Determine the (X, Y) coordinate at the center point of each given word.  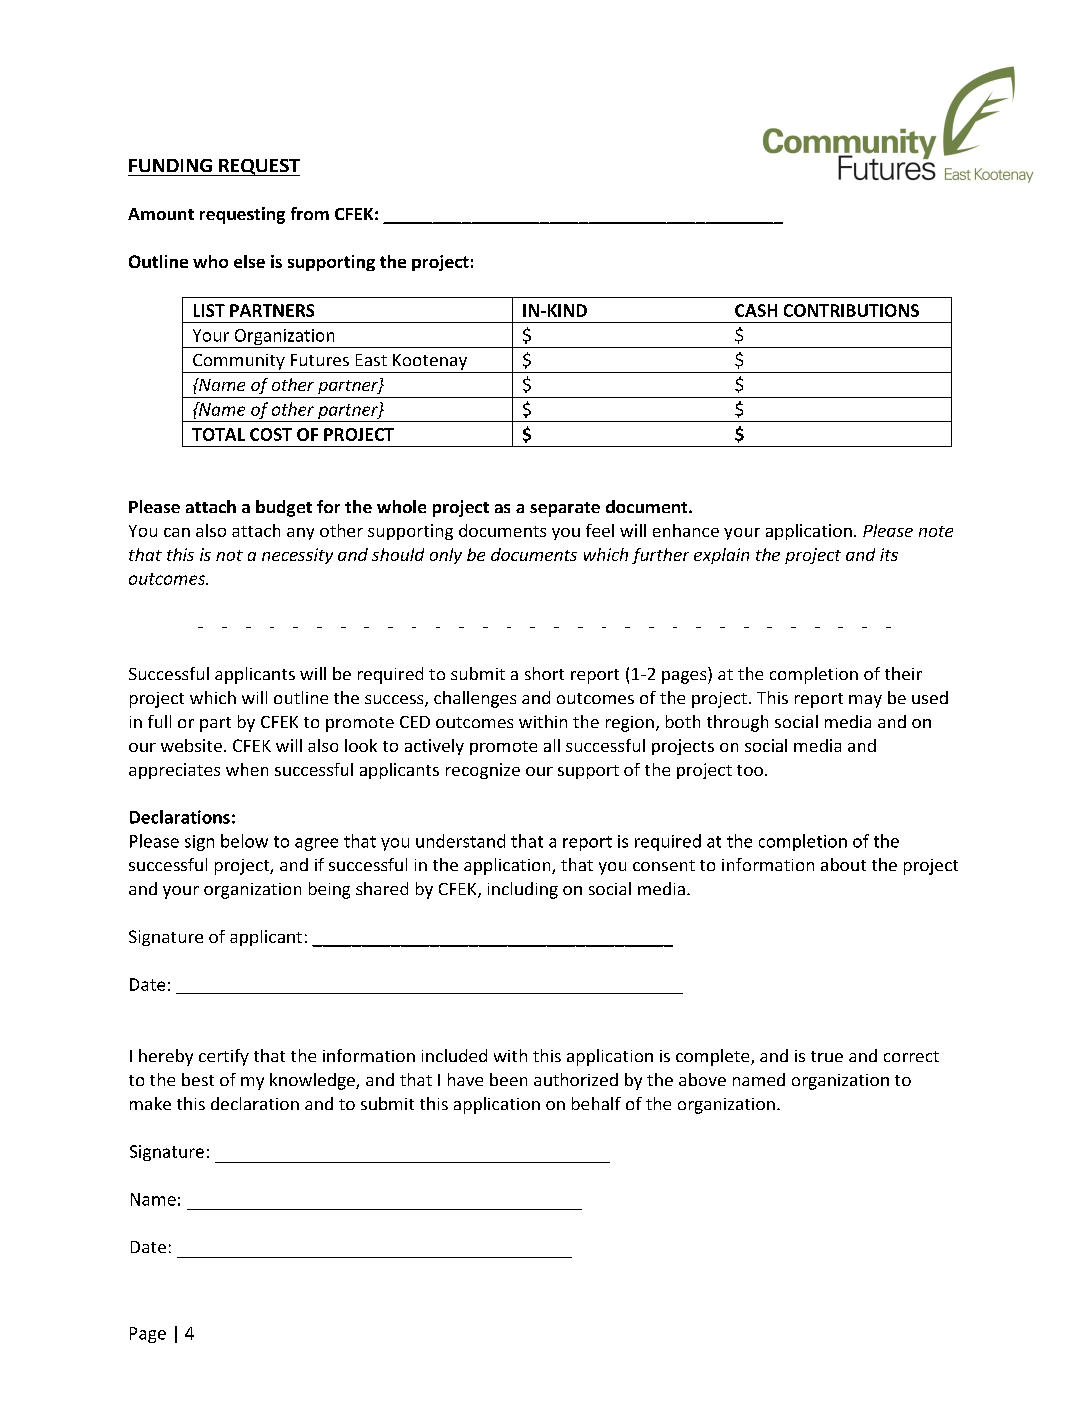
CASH (756, 310)
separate (565, 509)
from (310, 213)
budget (284, 508)
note (936, 531)
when (247, 769)
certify (224, 1057)
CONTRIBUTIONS (851, 310)
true (827, 1056)
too (750, 770)
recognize (483, 771)
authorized (576, 1079)
